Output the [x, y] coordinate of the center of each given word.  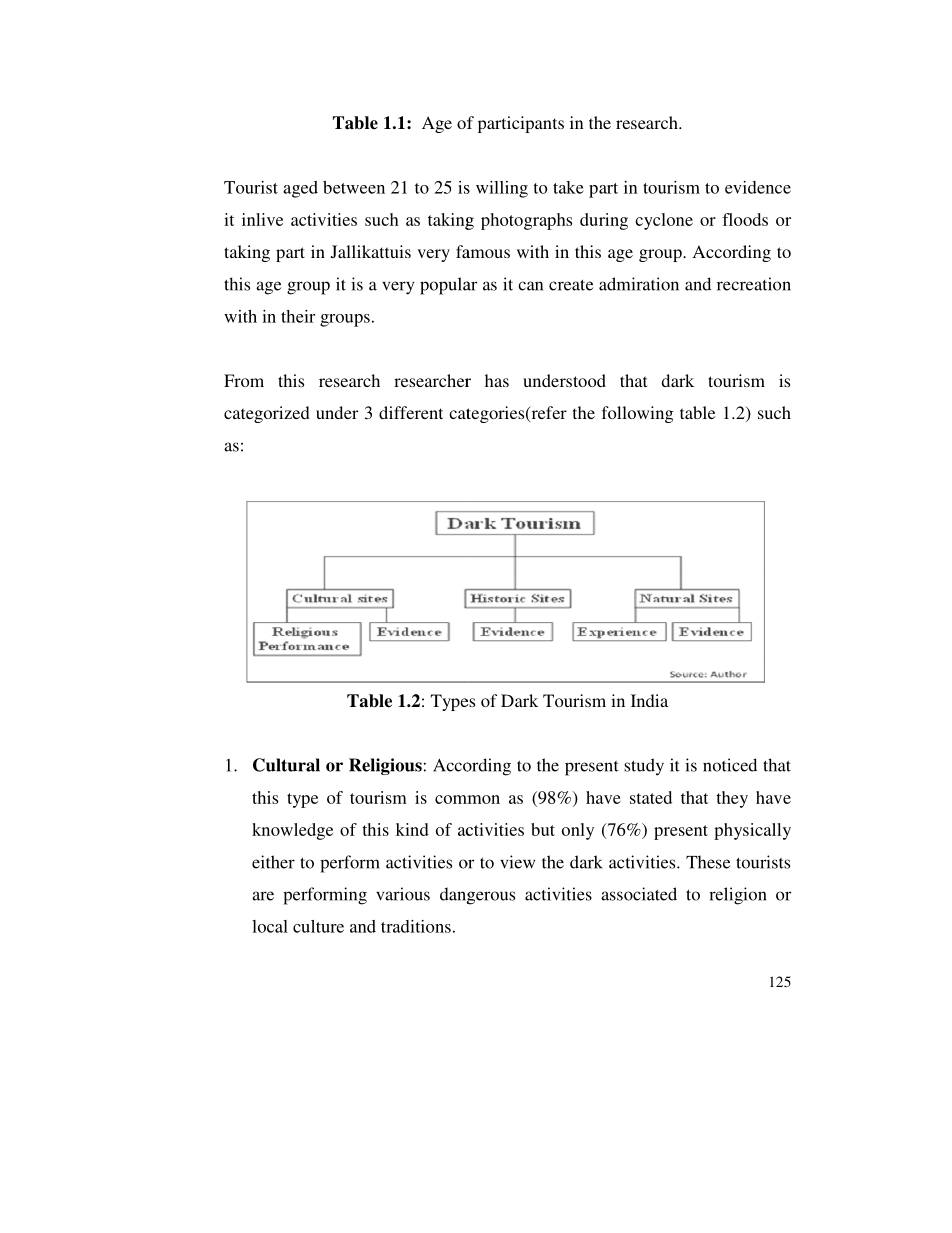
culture [318, 926]
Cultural [286, 765]
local [270, 926]
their [298, 316]
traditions [416, 926]
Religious [385, 766]
